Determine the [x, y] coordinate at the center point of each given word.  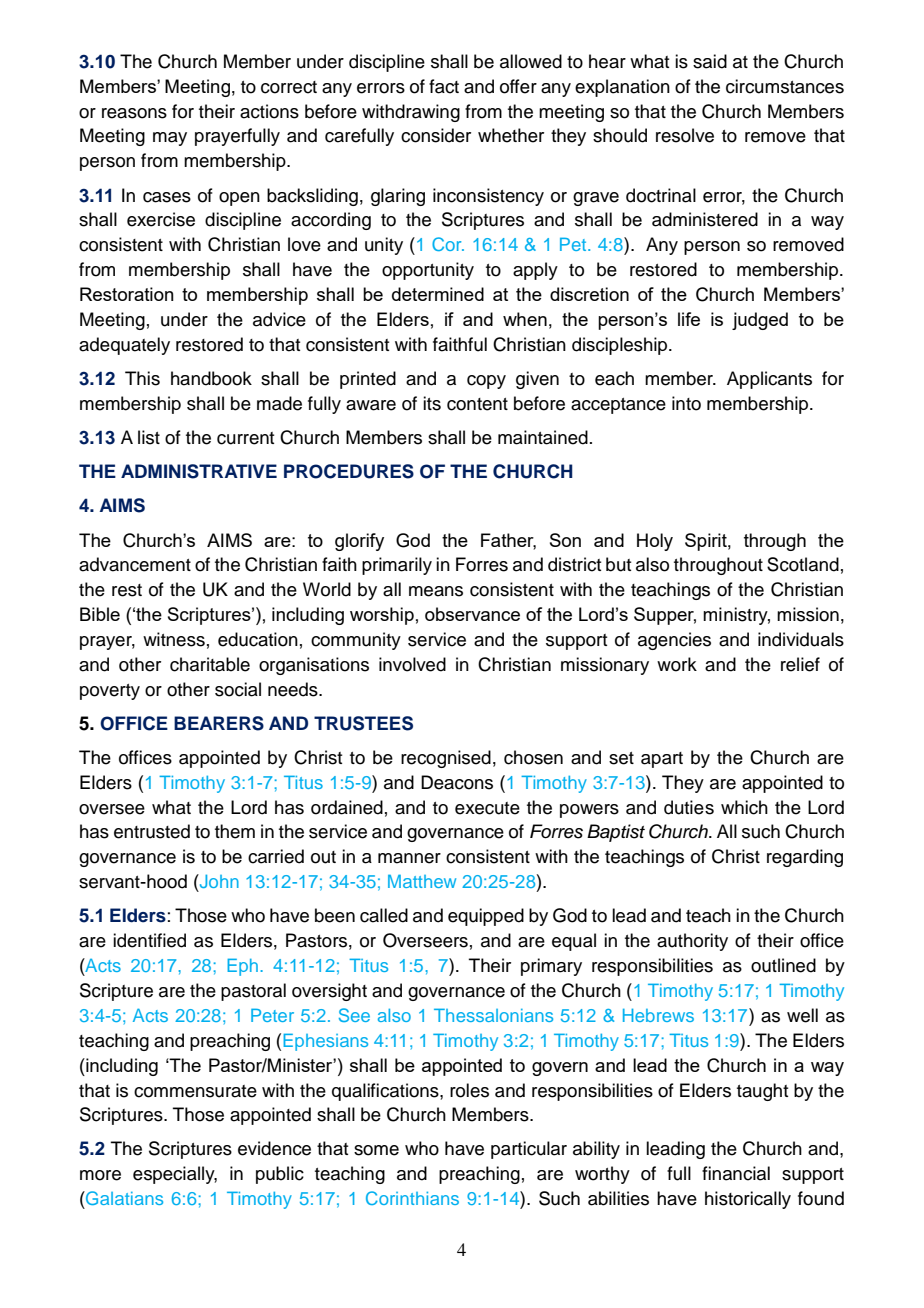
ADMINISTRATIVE [199, 471]
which [744, 807]
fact [444, 86]
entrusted [152, 831]
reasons [134, 113]
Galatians [123, 1198]
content [477, 404]
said [710, 61]
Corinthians [412, 1198]
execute [487, 808]
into [686, 403]
